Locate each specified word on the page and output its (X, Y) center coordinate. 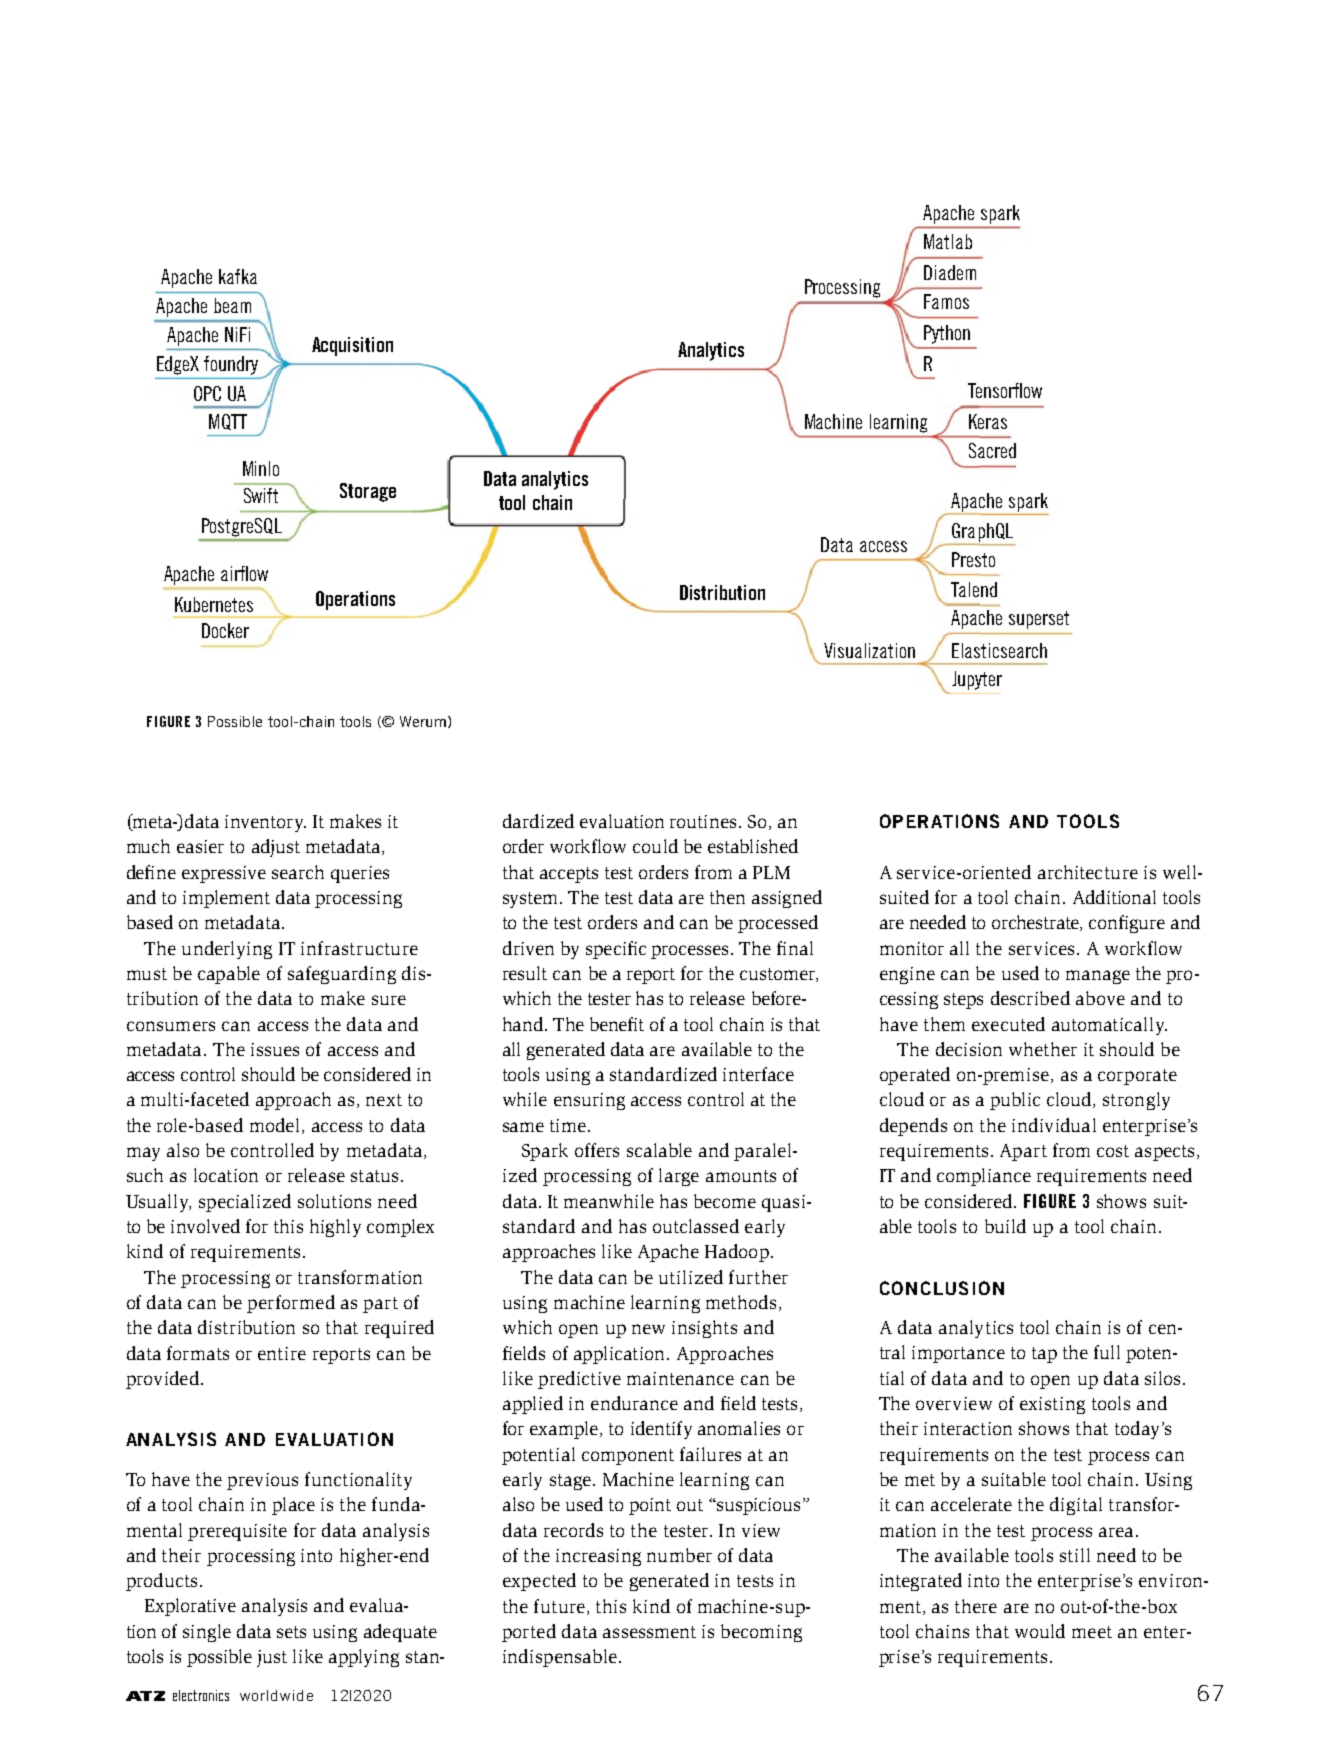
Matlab (948, 241)
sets (291, 1632)
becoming (761, 1633)
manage (1098, 977)
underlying (227, 950)
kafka (238, 276)
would (1040, 1631)
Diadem (950, 272)
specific (616, 950)
